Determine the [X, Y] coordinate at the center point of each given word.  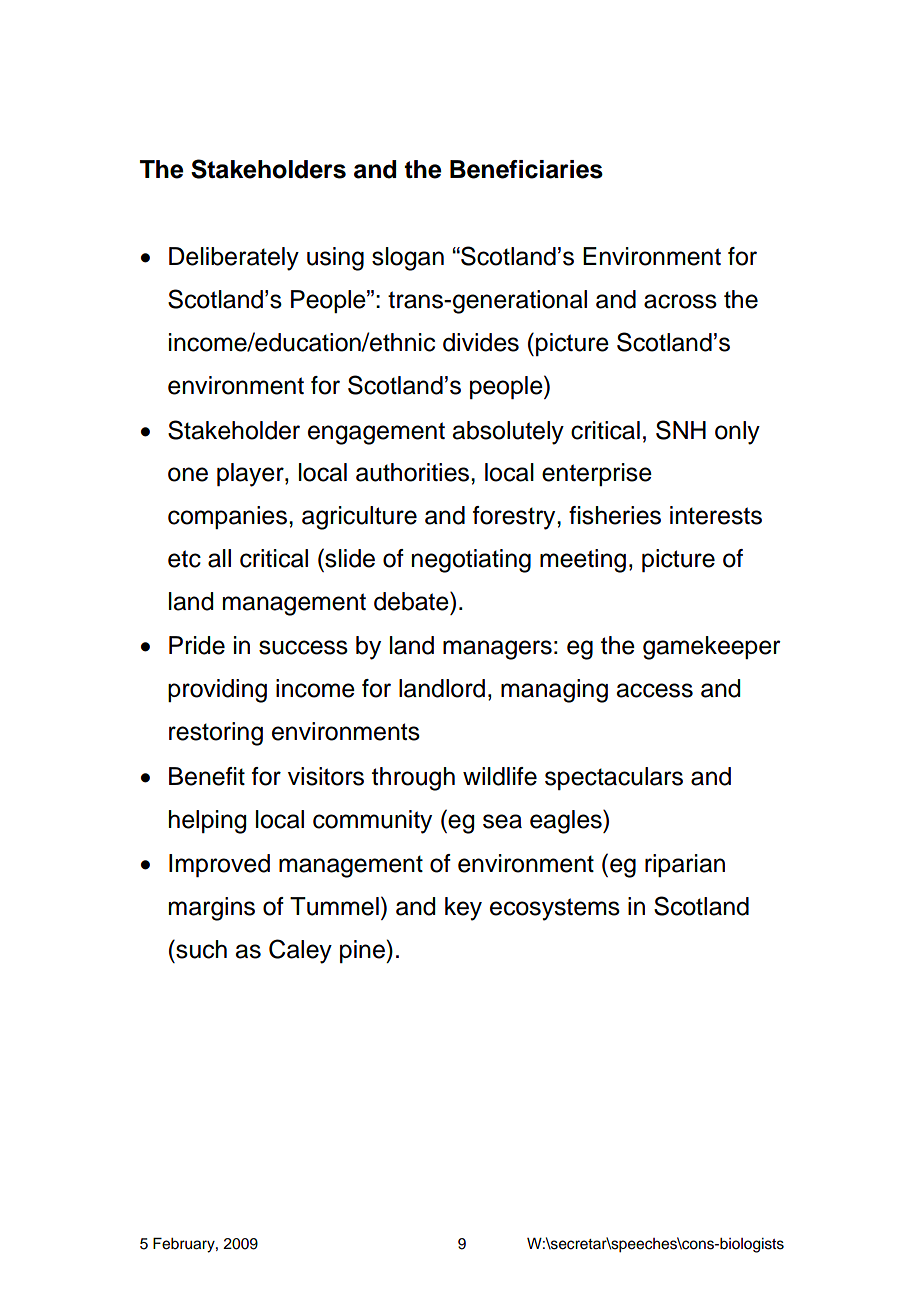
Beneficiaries [526, 169]
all [219, 558]
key [463, 909]
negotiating [471, 561]
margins [212, 909]
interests [716, 515]
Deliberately [234, 259]
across [680, 301]
